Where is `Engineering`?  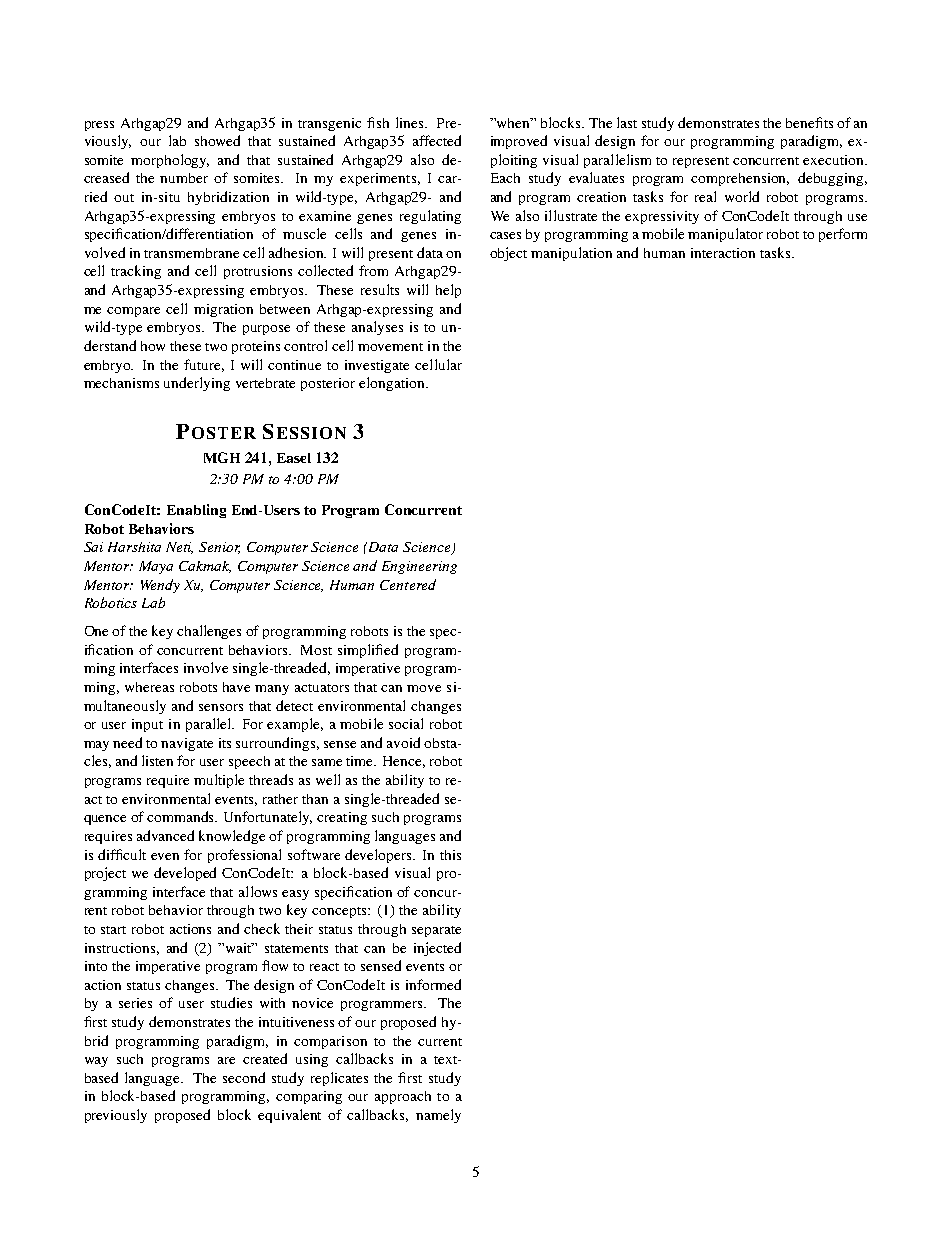 Engineering is located at coordinates (419, 567).
